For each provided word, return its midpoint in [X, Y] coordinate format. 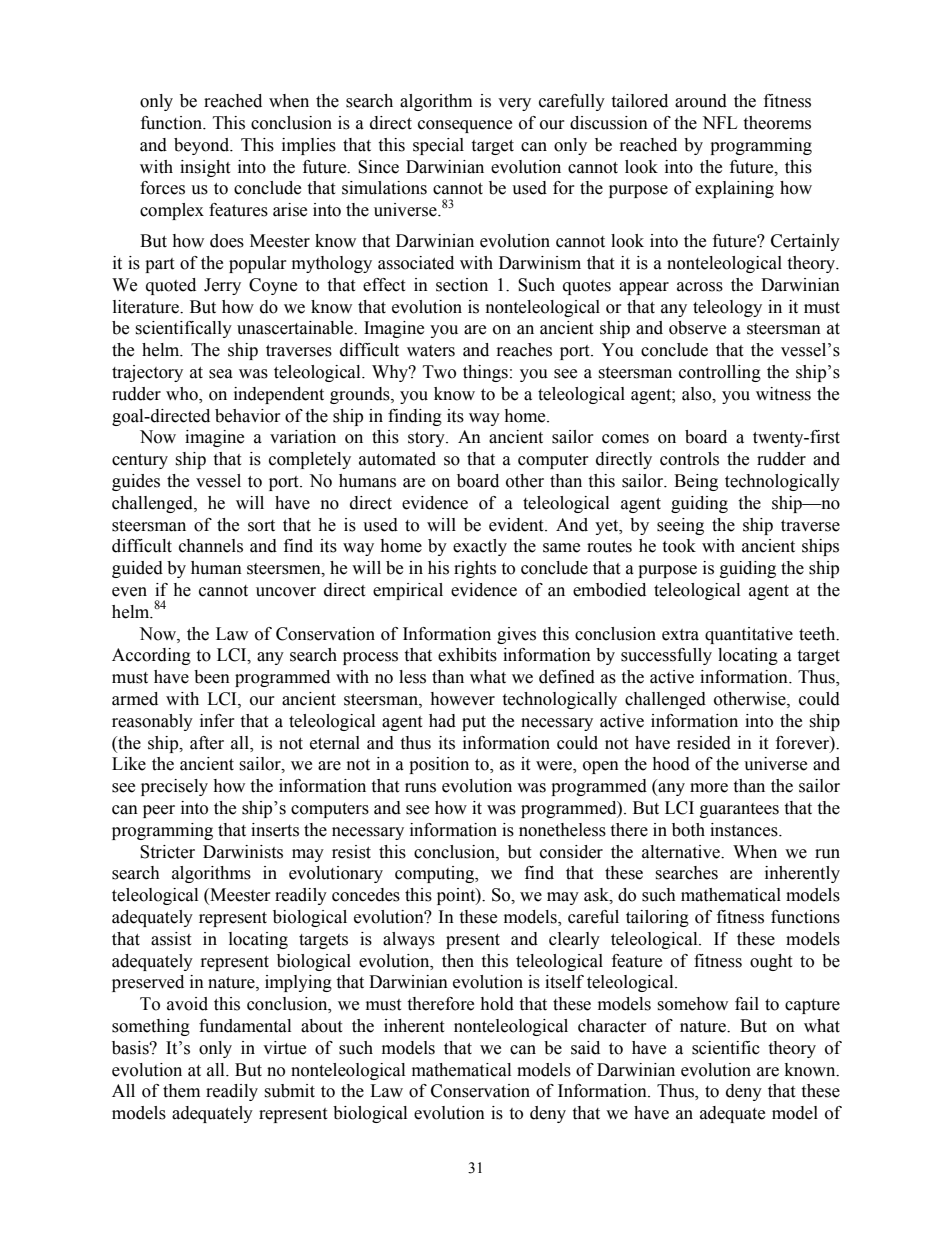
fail [747, 1004]
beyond [203, 146]
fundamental [245, 1026]
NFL [719, 122]
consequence [465, 126]
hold [497, 1004]
